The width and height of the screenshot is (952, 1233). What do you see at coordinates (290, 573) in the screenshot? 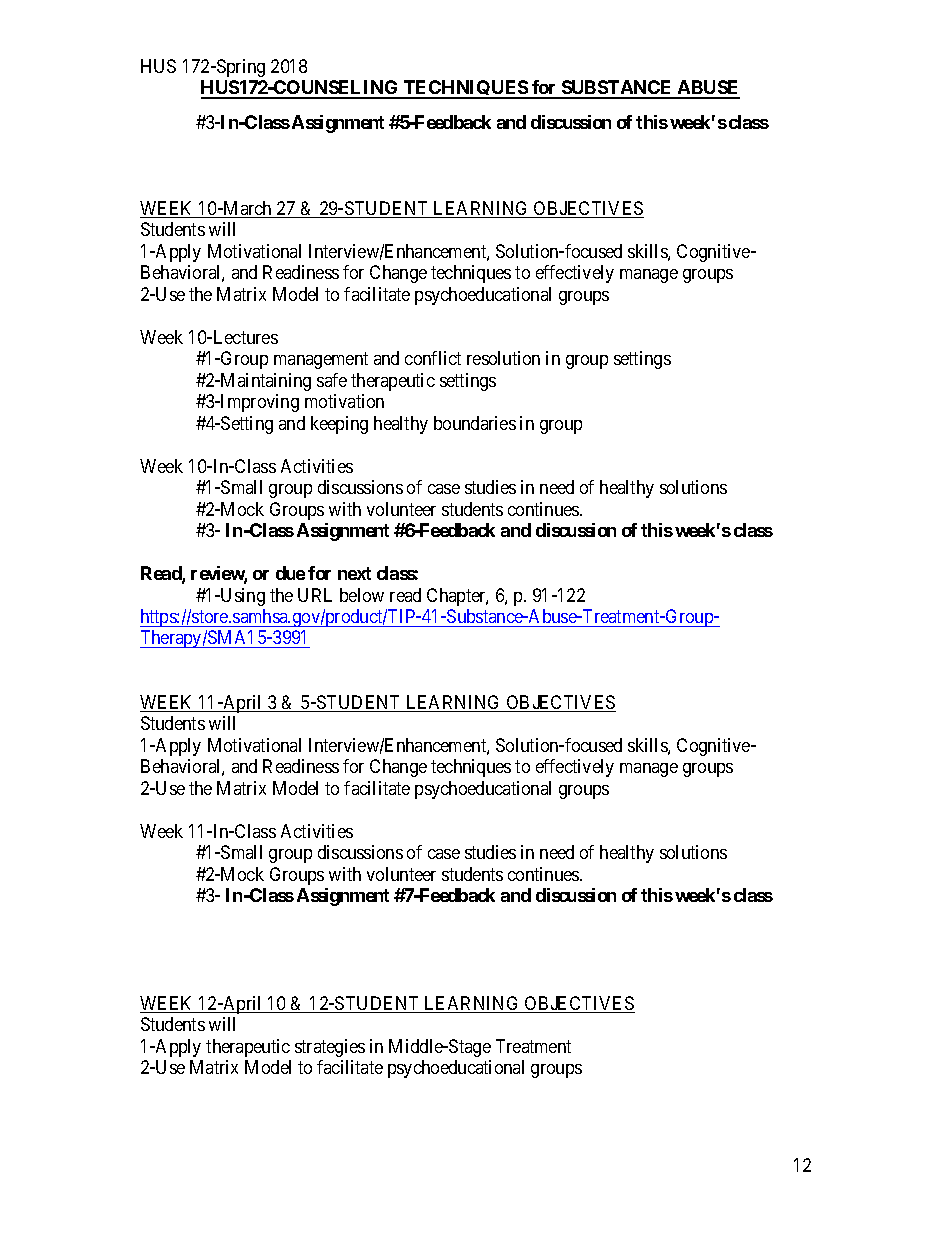
I see `due` at bounding box center [290, 573].
